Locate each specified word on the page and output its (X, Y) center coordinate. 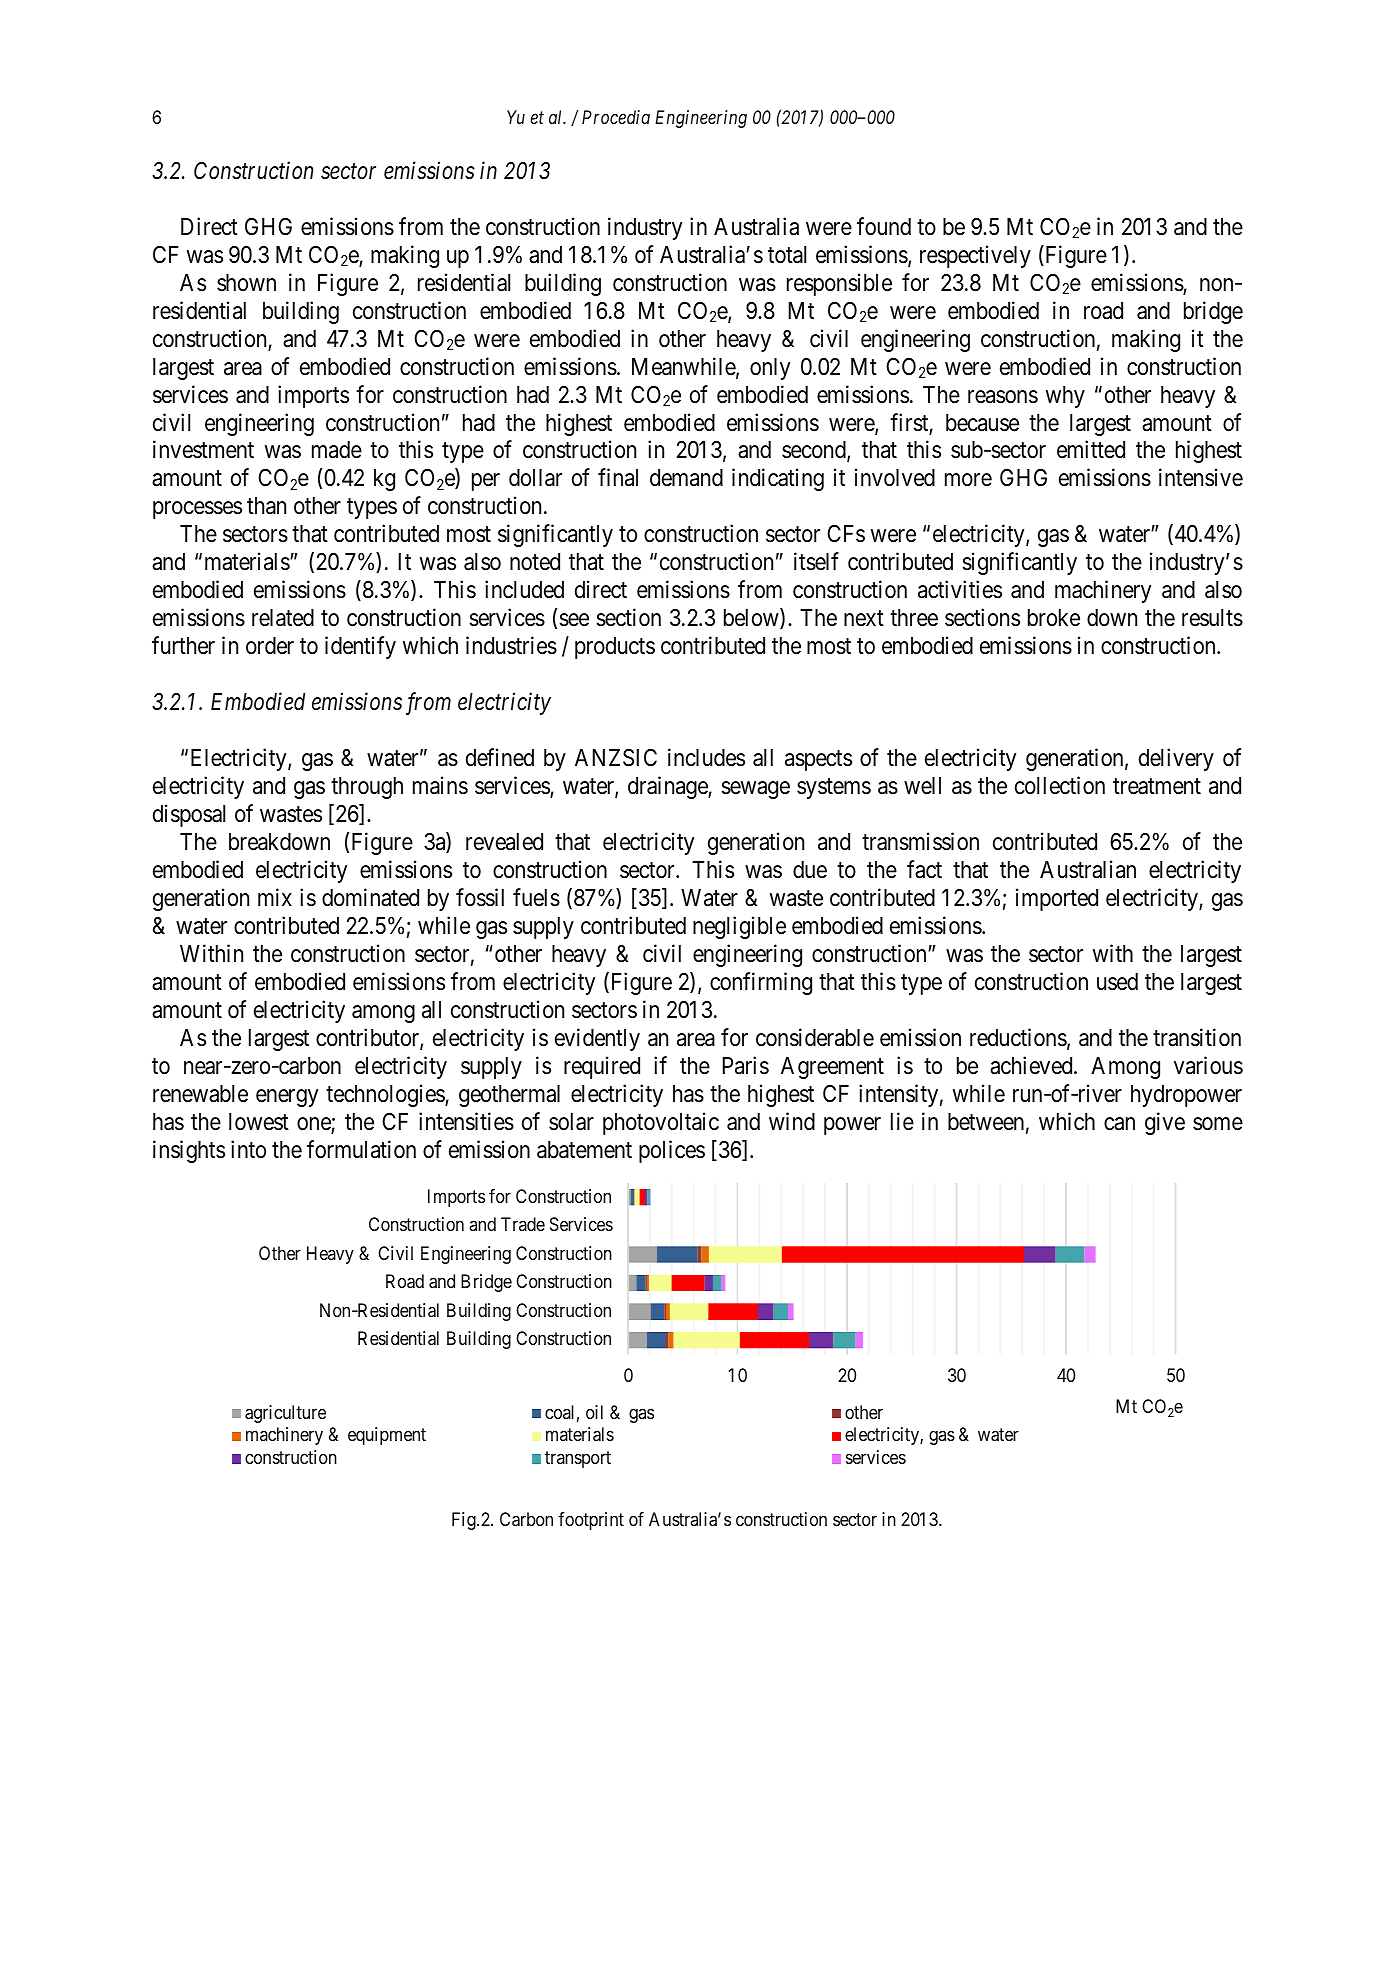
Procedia (616, 117)
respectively (975, 256)
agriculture (285, 1414)
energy (287, 1098)
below (752, 618)
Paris (746, 1065)
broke (1054, 618)
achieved (1032, 1065)
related (283, 618)
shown (246, 283)
